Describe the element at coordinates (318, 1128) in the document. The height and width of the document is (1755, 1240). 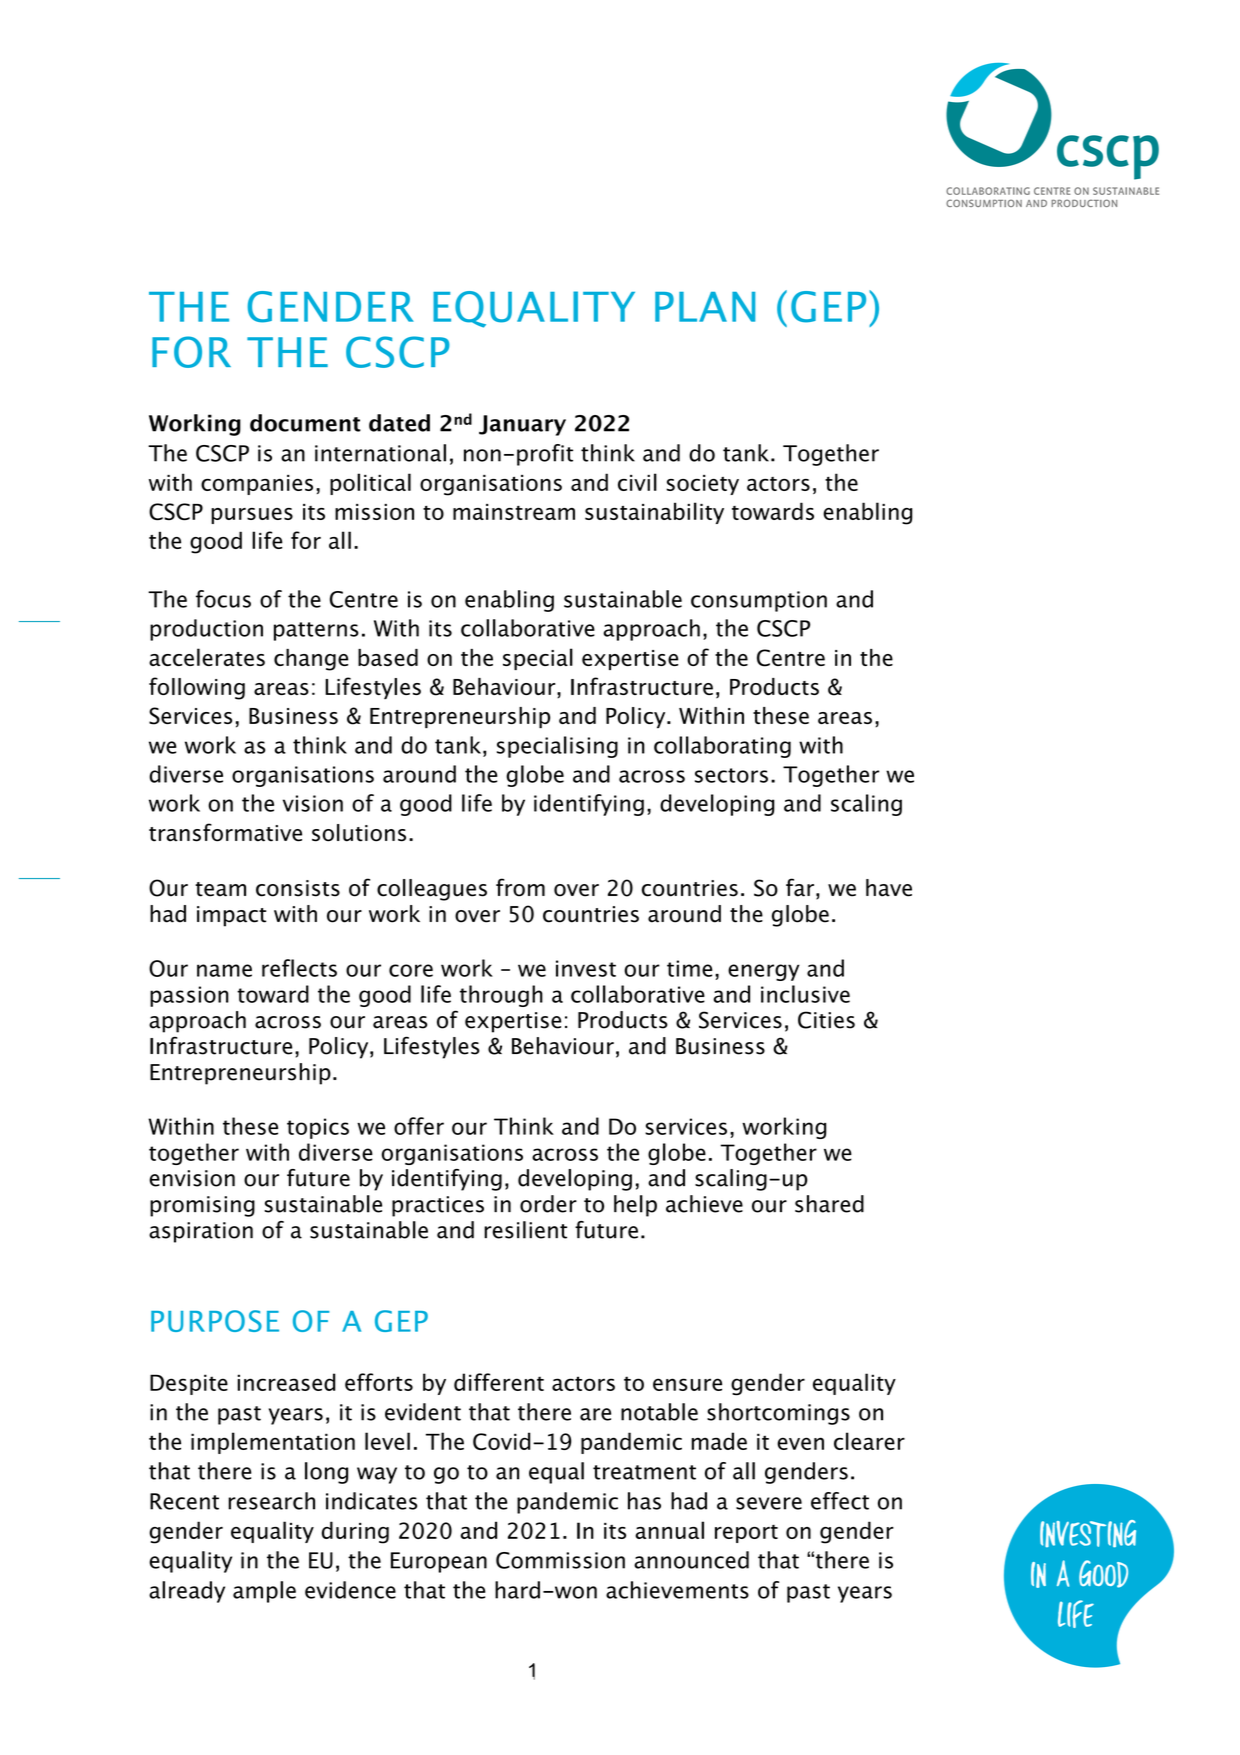
I see `topics` at that location.
